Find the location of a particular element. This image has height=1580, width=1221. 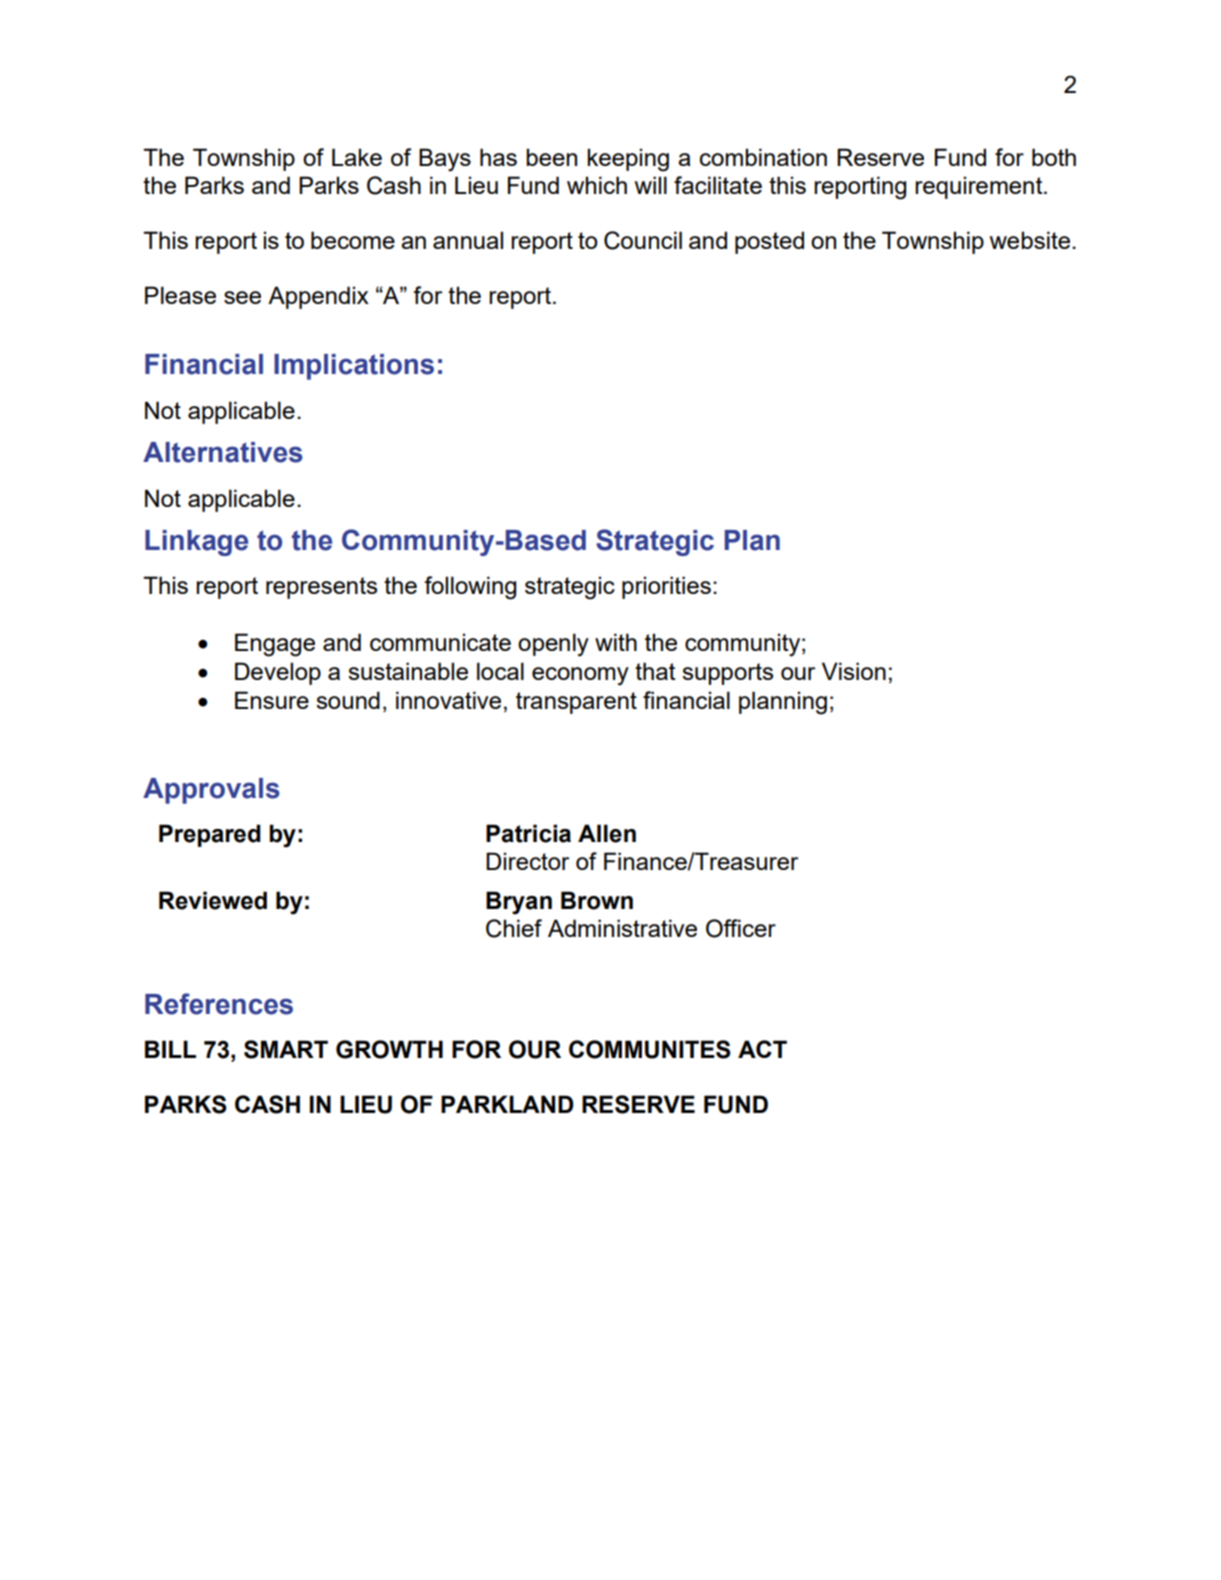

PARKLAND is located at coordinates (507, 1104).
